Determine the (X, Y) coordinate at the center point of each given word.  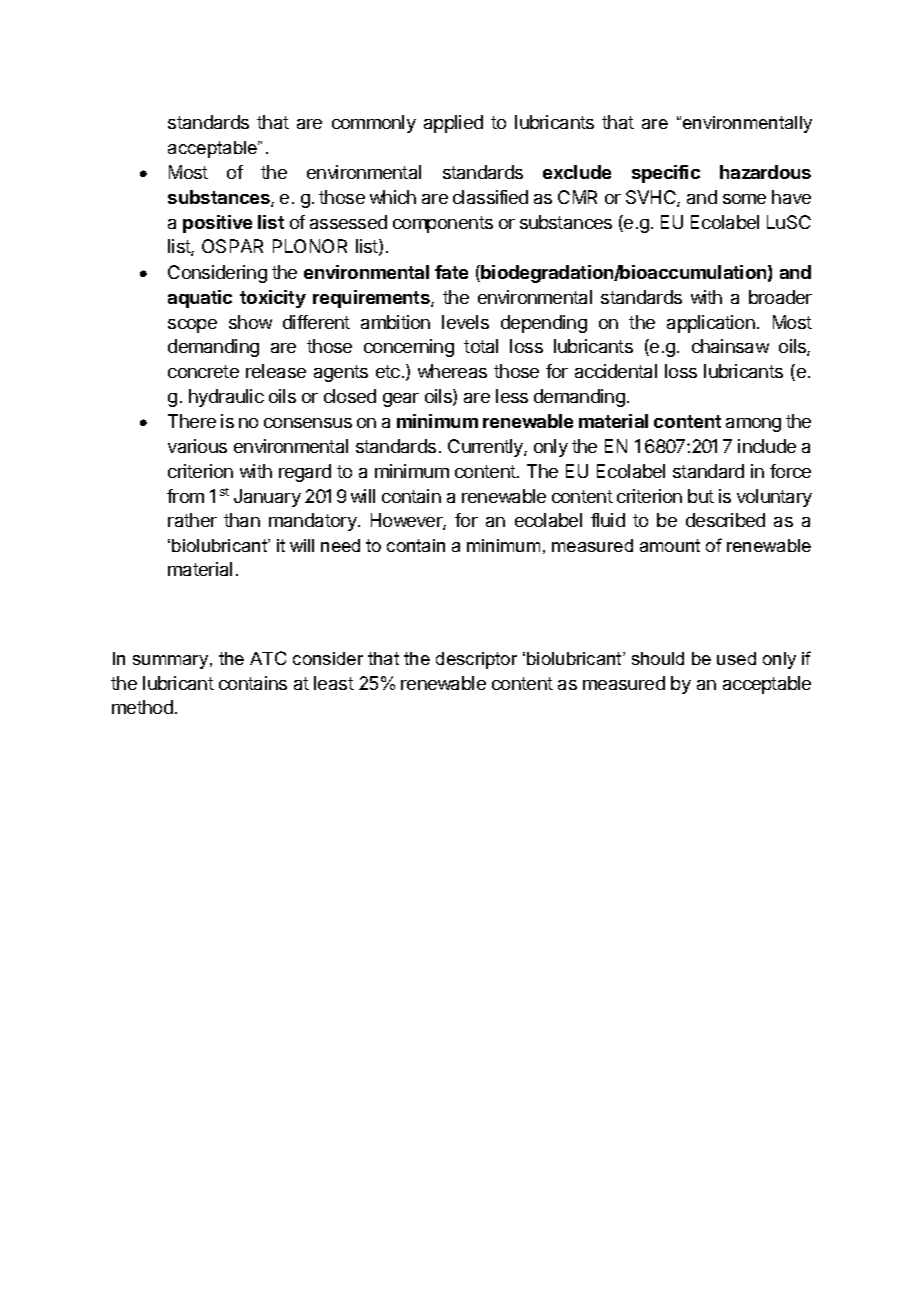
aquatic (200, 299)
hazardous (765, 172)
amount (670, 545)
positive (217, 224)
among (753, 425)
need (340, 545)
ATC (268, 658)
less (512, 396)
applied (453, 124)
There (192, 421)
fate (451, 272)
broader (780, 297)
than (242, 520)
